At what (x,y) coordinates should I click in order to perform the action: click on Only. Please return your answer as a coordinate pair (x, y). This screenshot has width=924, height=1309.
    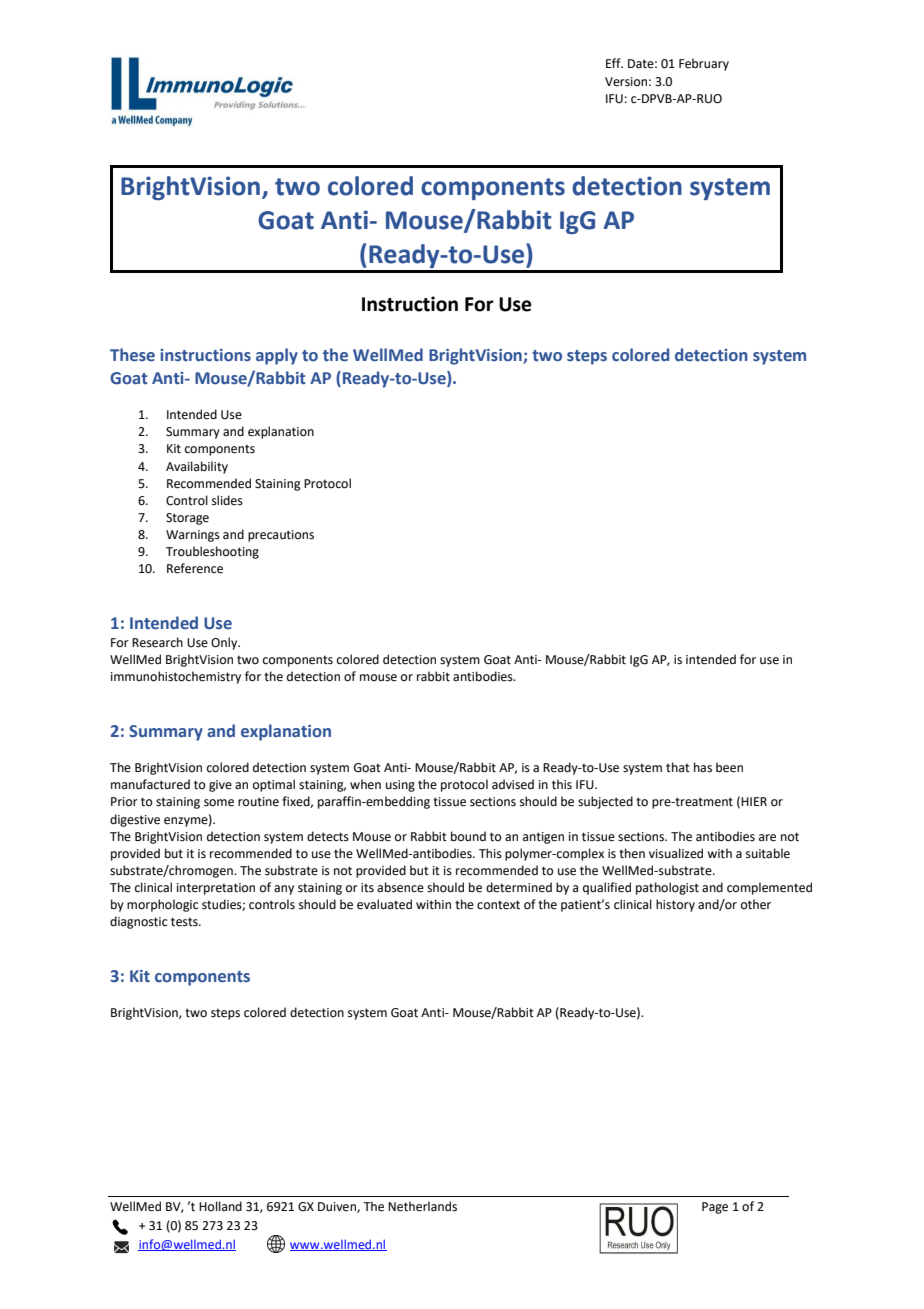
    Looking at the image, I should click on (225, 643).
